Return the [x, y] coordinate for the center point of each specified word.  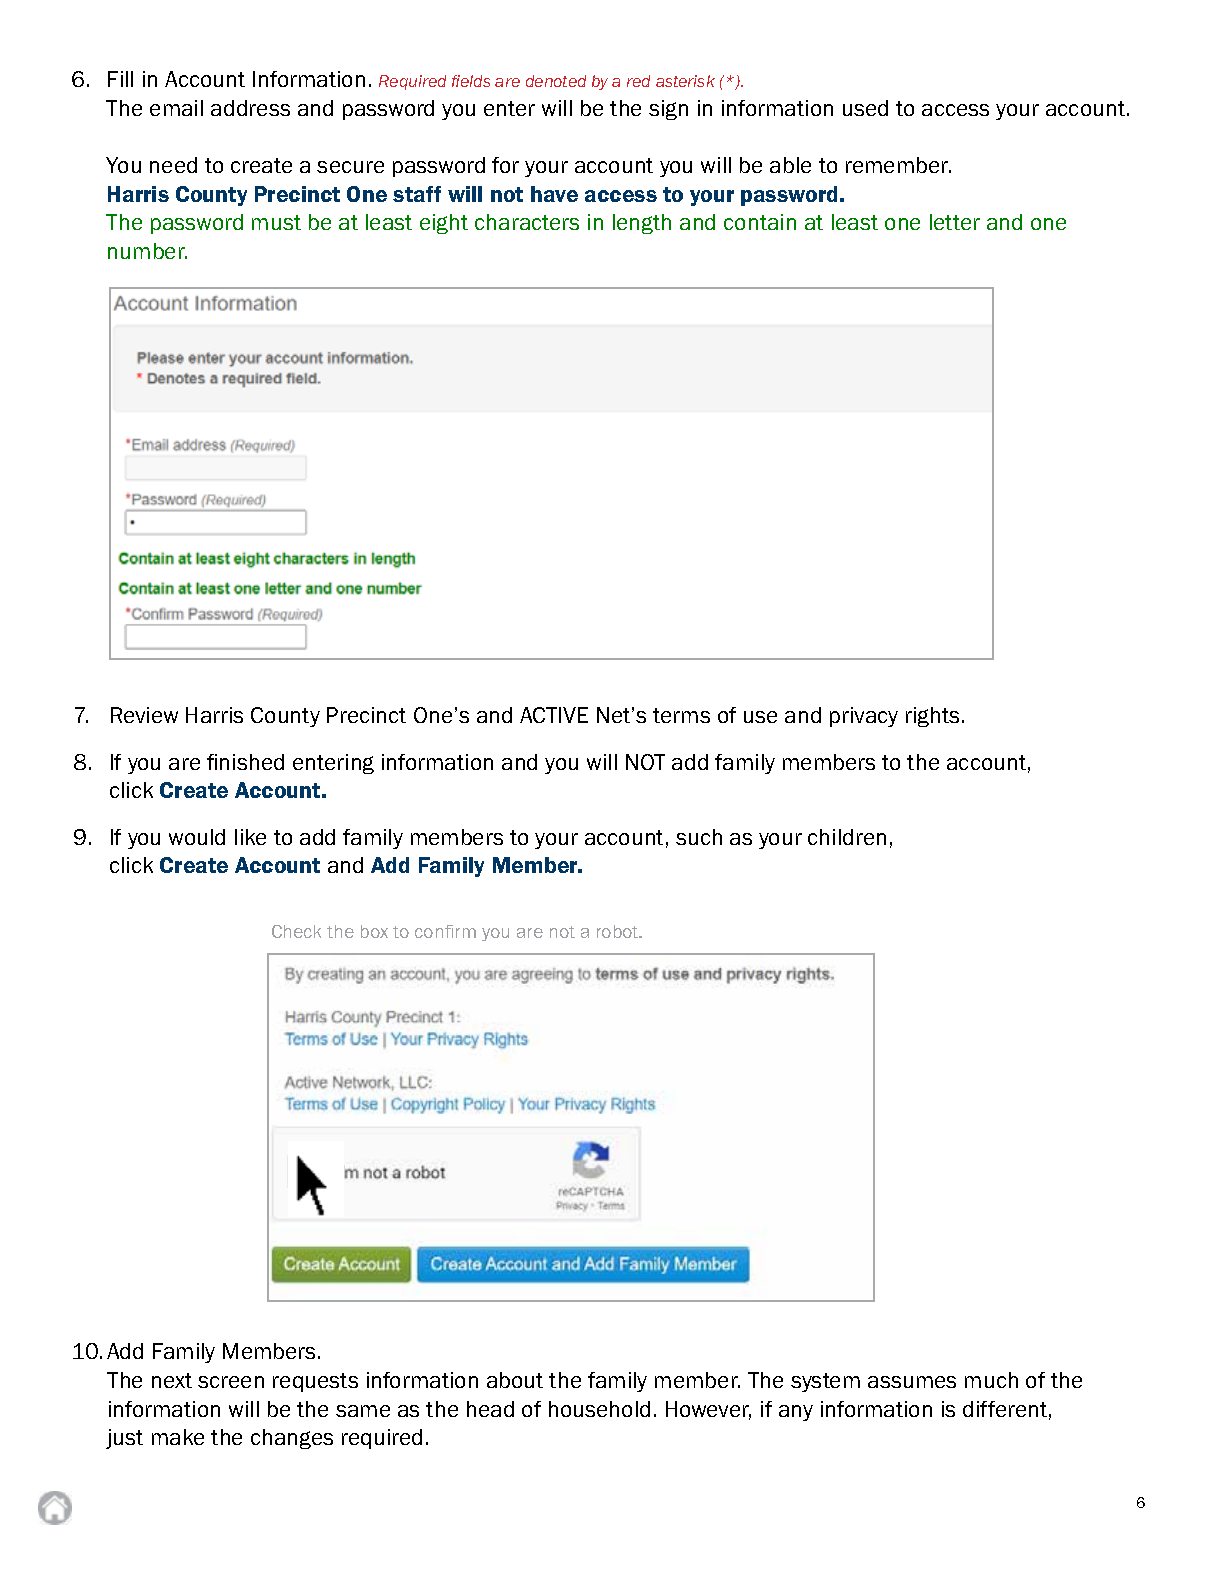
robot [619, 931]
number [147, 251]
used [865, 108]
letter [955, 222]
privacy [864, 717]
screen [231, 1382]
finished [245, 762]
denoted [556, 81]
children [847, 837]
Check [296, 931]
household [599, 1409]
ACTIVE [554, 715]
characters [527, 222]
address [250, 108]
